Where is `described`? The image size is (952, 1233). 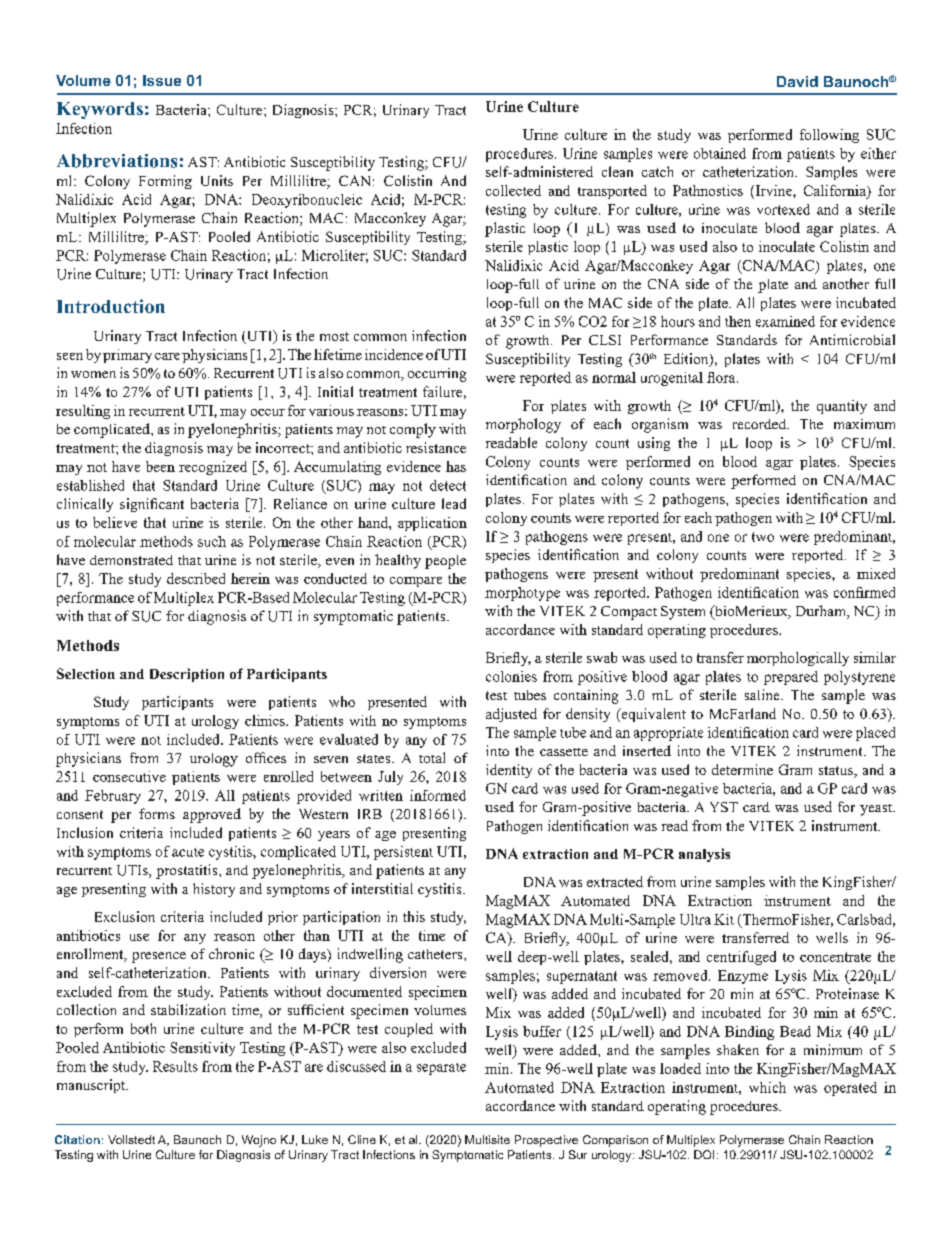 described is located at coordinates (196, 578).
